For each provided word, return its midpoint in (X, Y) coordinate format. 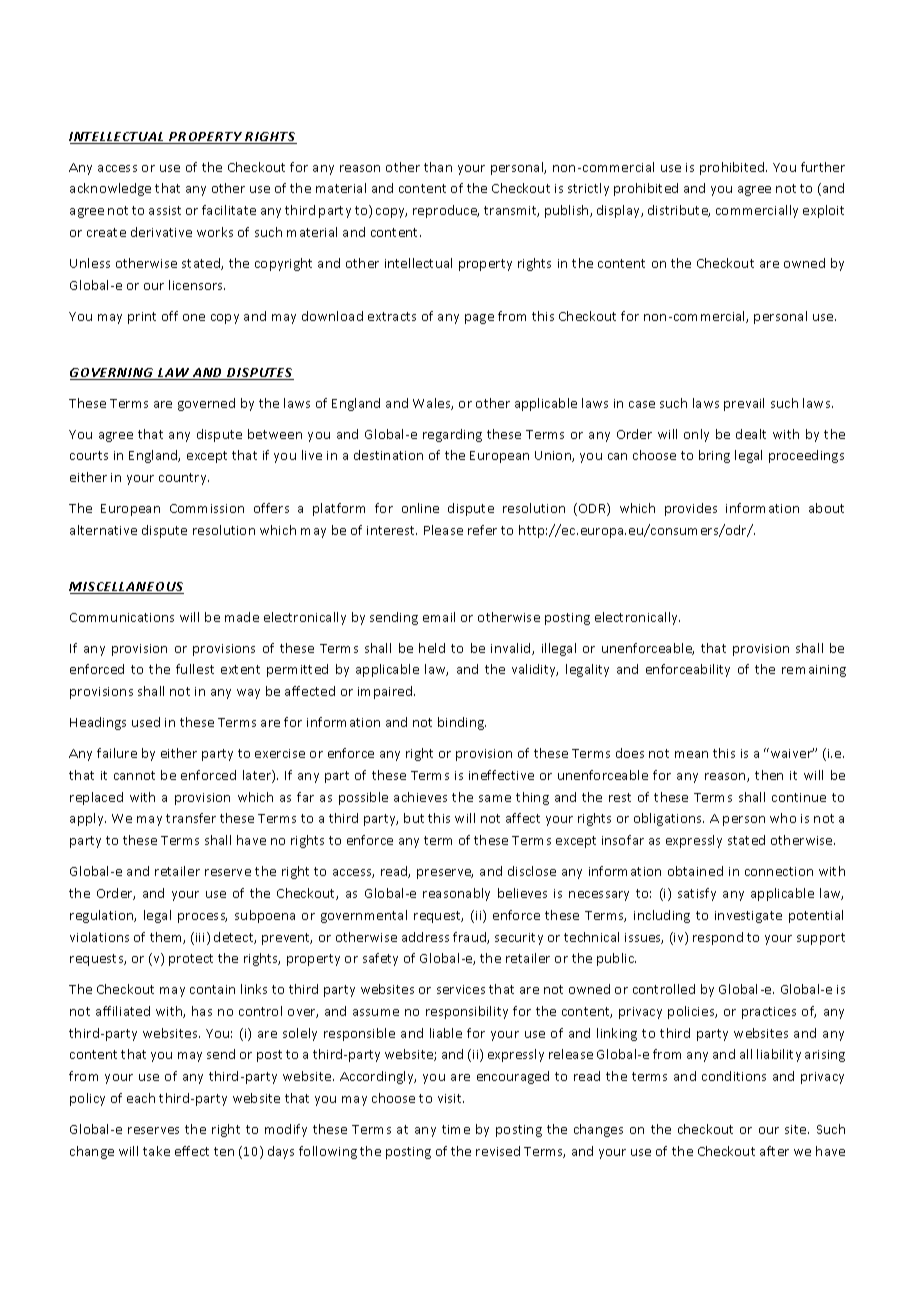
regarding (452, 435)
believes (522, 893)
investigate (748, 917)
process (202, 918)
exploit (823, 211)
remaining (814, 671)
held (432, 648)
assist (165, 210)
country (184, 479)
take (156, 1151)
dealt (751, 434)
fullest (195, 669)
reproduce (446, 211)
